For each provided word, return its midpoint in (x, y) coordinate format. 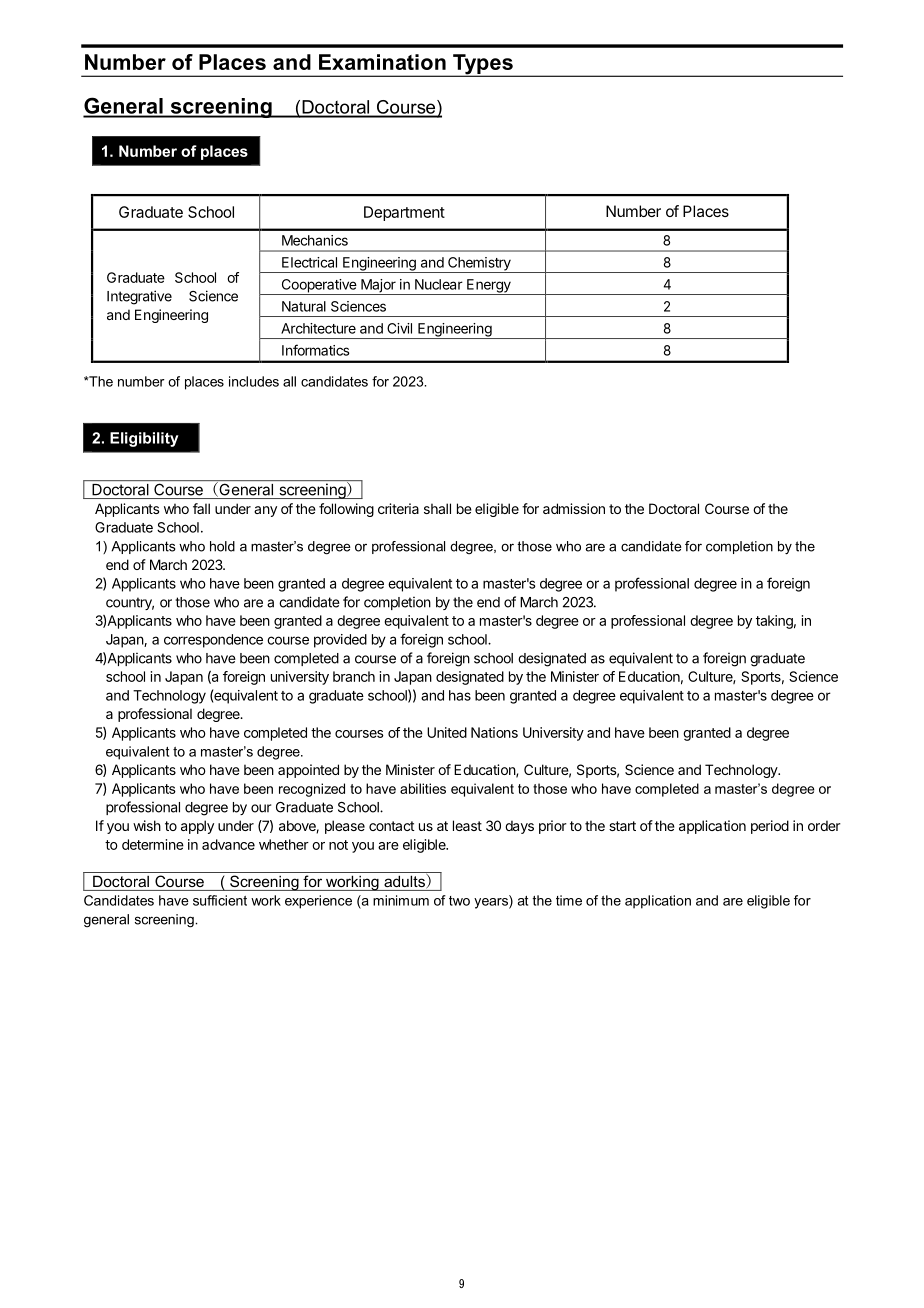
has (460, 695)
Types (483, 65)
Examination (382, 62)
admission (574, 508)
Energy (489, 287)
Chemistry (479, 265)
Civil (399, 328)
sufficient (220, 900)
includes (254, 381)
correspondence (213, 641)
